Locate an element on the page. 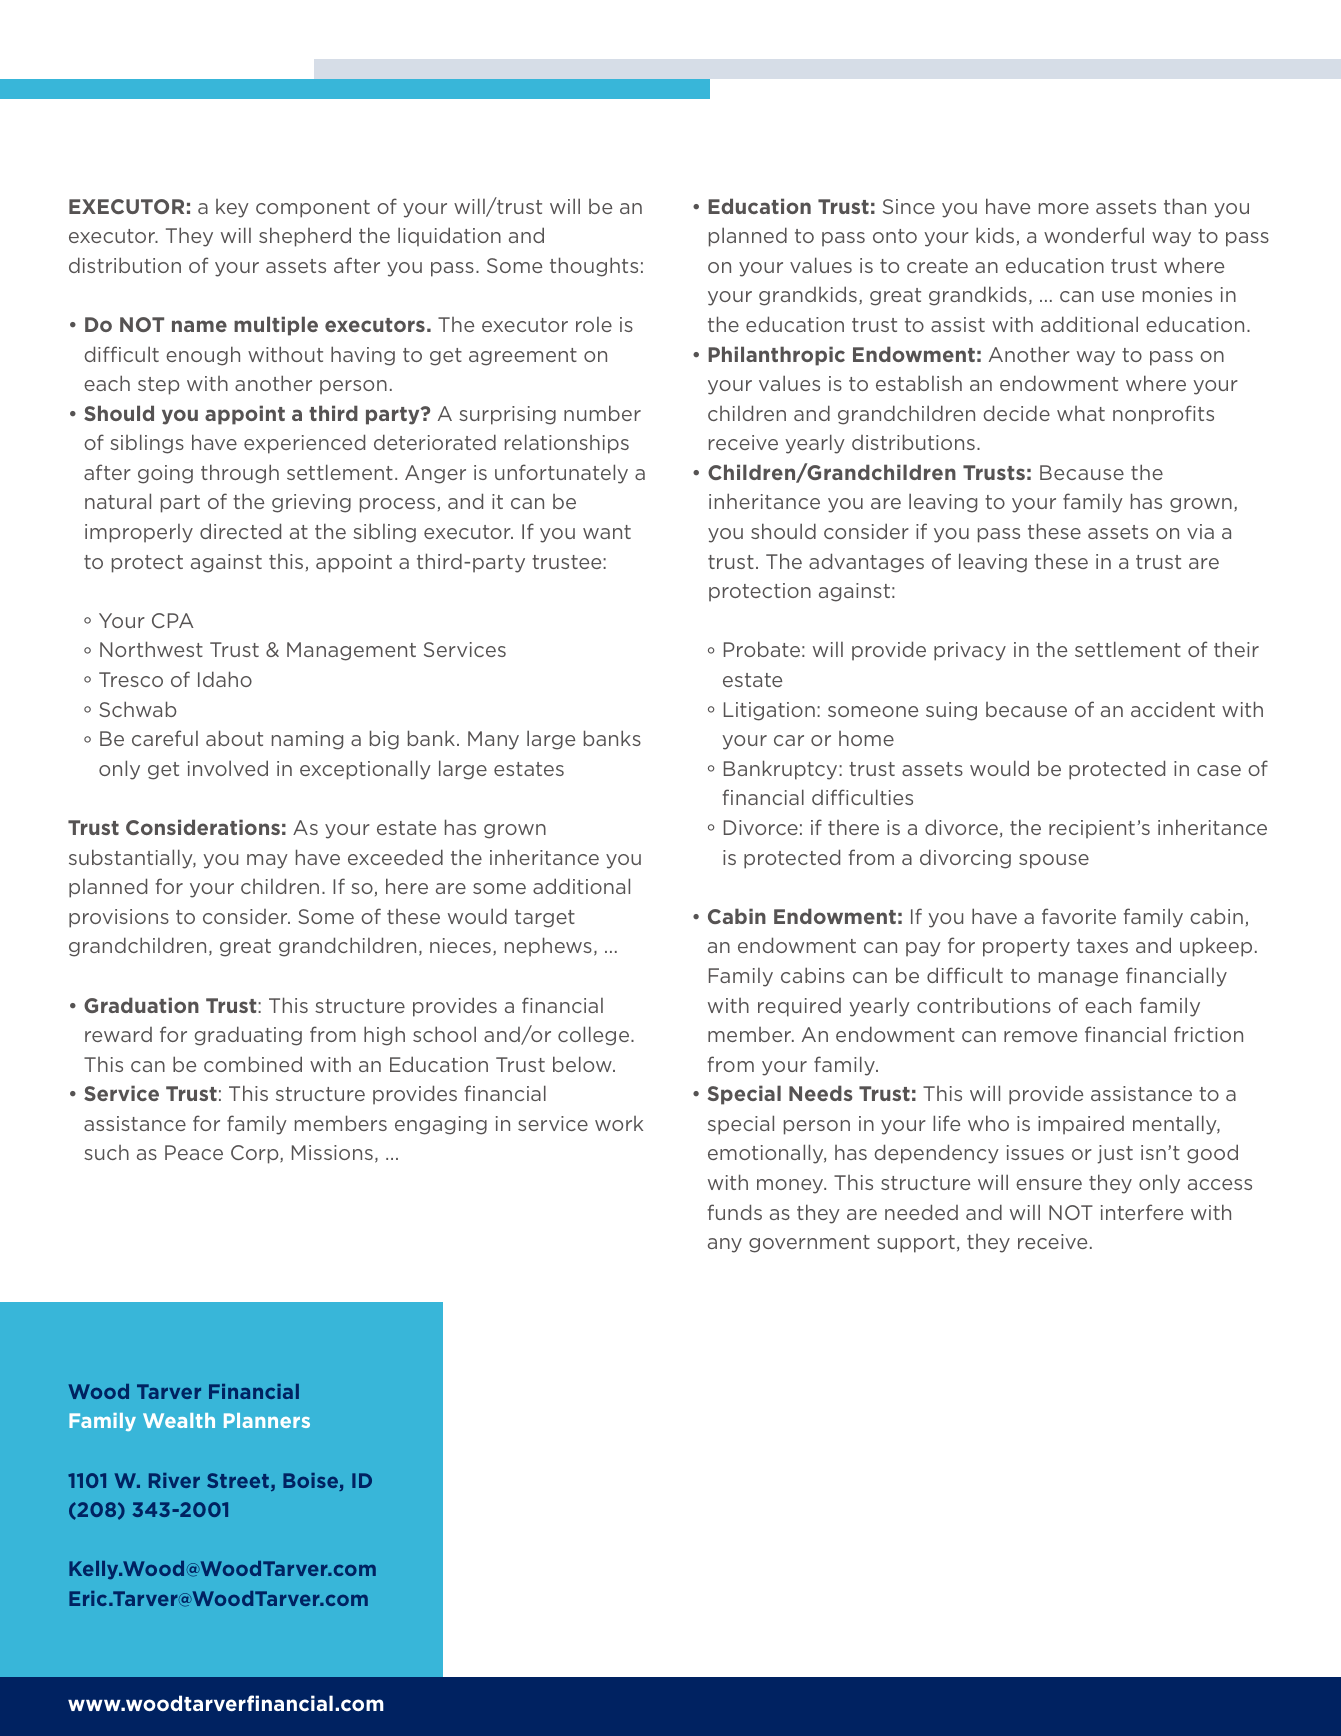  target is located at coordinates (545, 919).
